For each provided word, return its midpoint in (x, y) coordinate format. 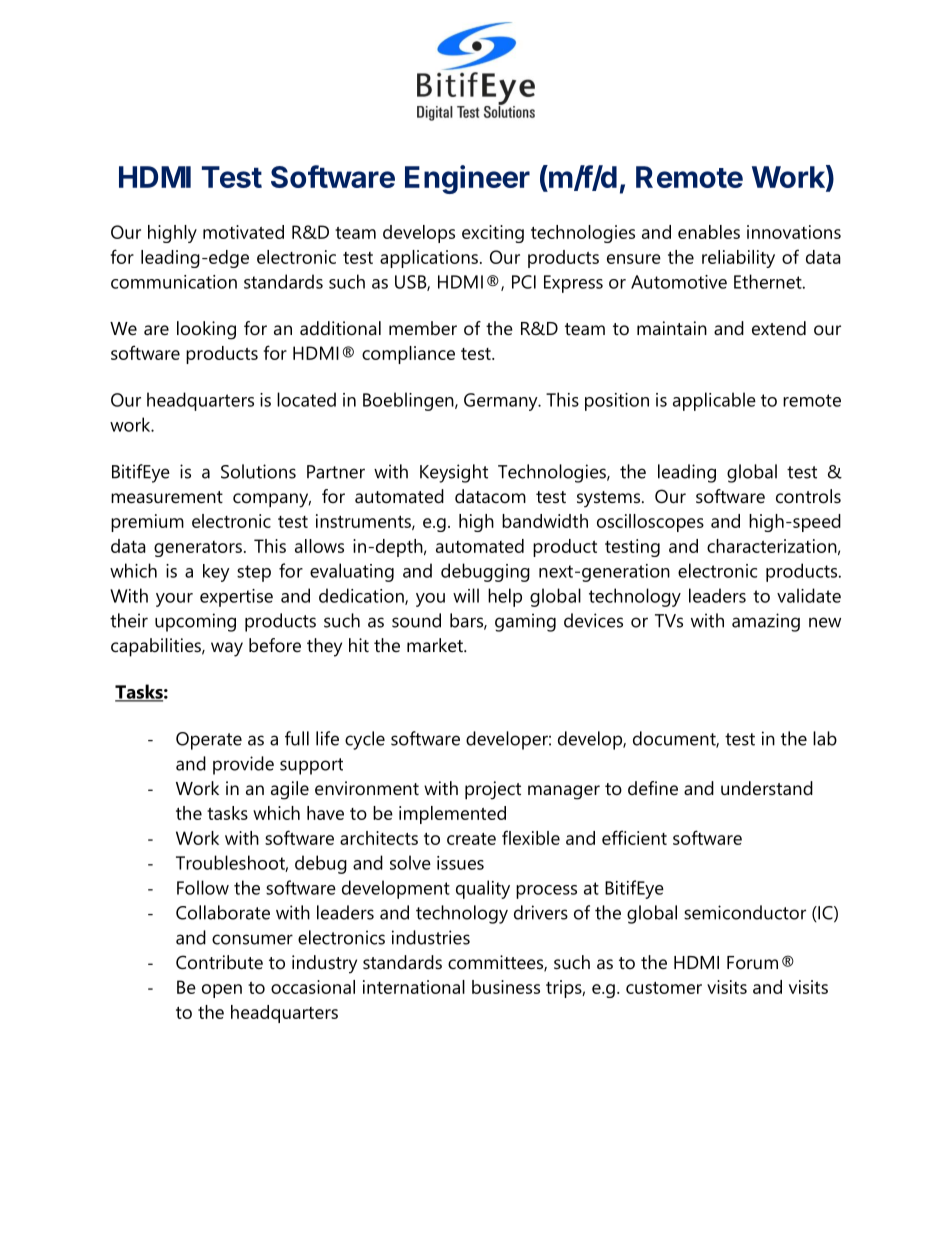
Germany (502, 402)
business (506, 987)
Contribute (219, 962)
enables (709, 232)
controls (808, 496)
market (436, 645)
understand (767, 788)
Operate (209, 741)
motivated (243, 232)
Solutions (258, 471)
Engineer (467, 179)
